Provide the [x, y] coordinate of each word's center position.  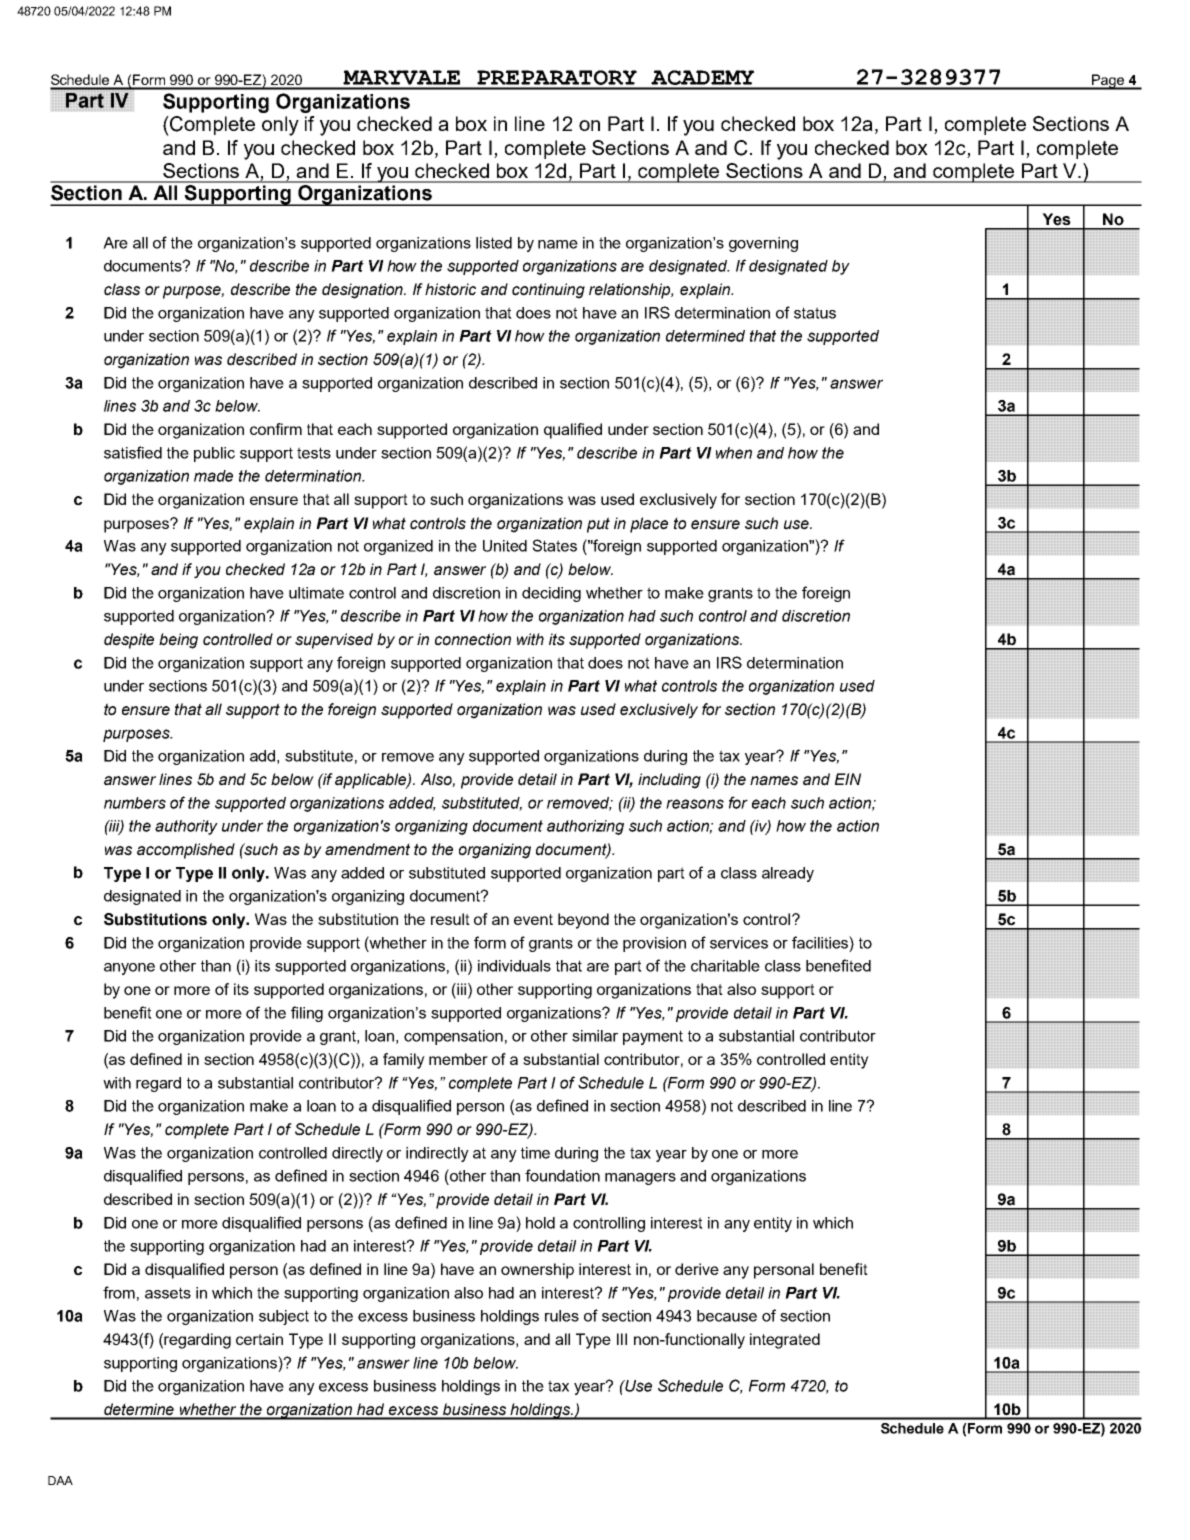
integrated [785, 1341]
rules [562, 1316]
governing [763, 244]
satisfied [133, 452]
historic [450, 289]
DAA [60, 1480]
